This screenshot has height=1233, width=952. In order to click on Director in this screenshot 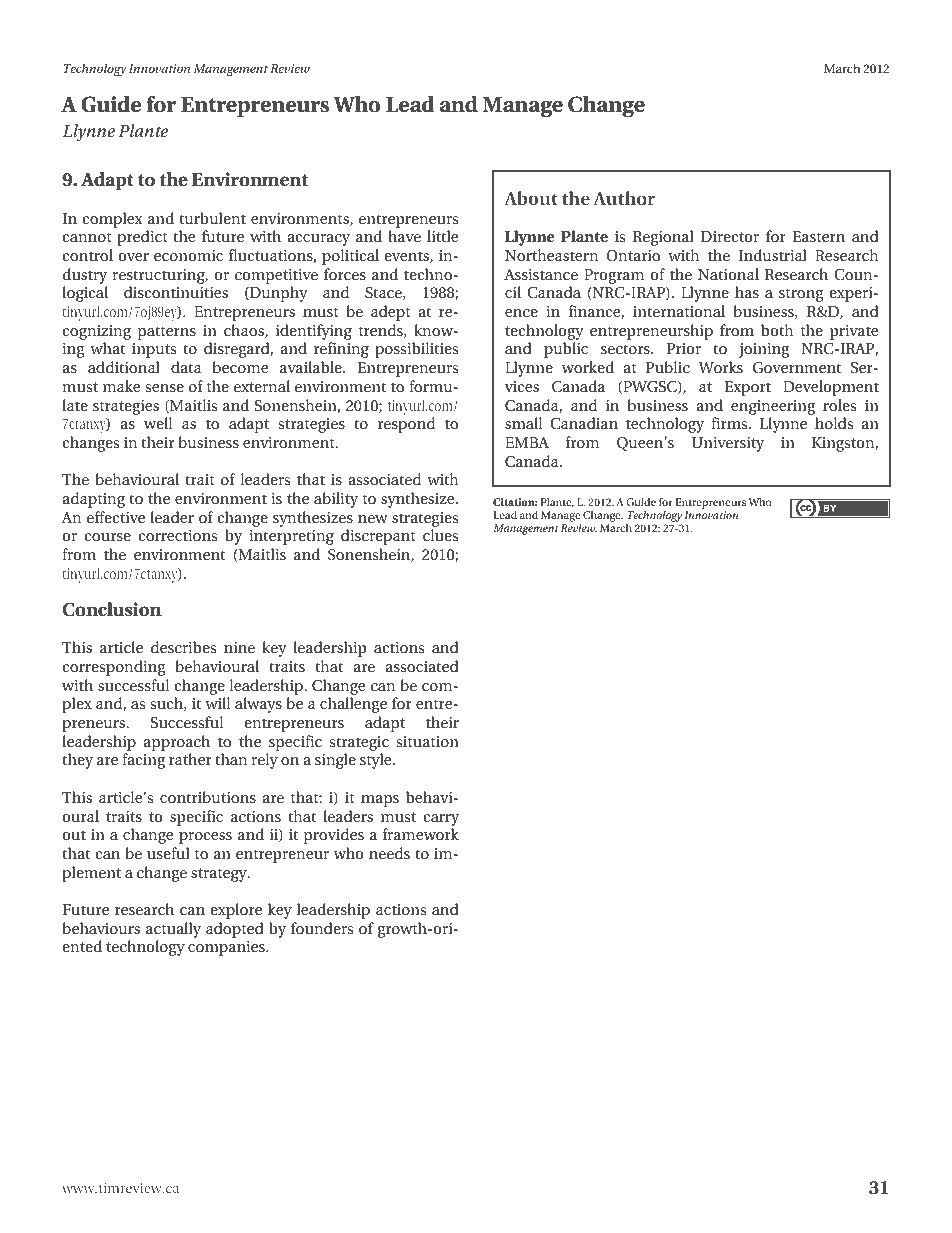, I will do `click(730, 236)`.
